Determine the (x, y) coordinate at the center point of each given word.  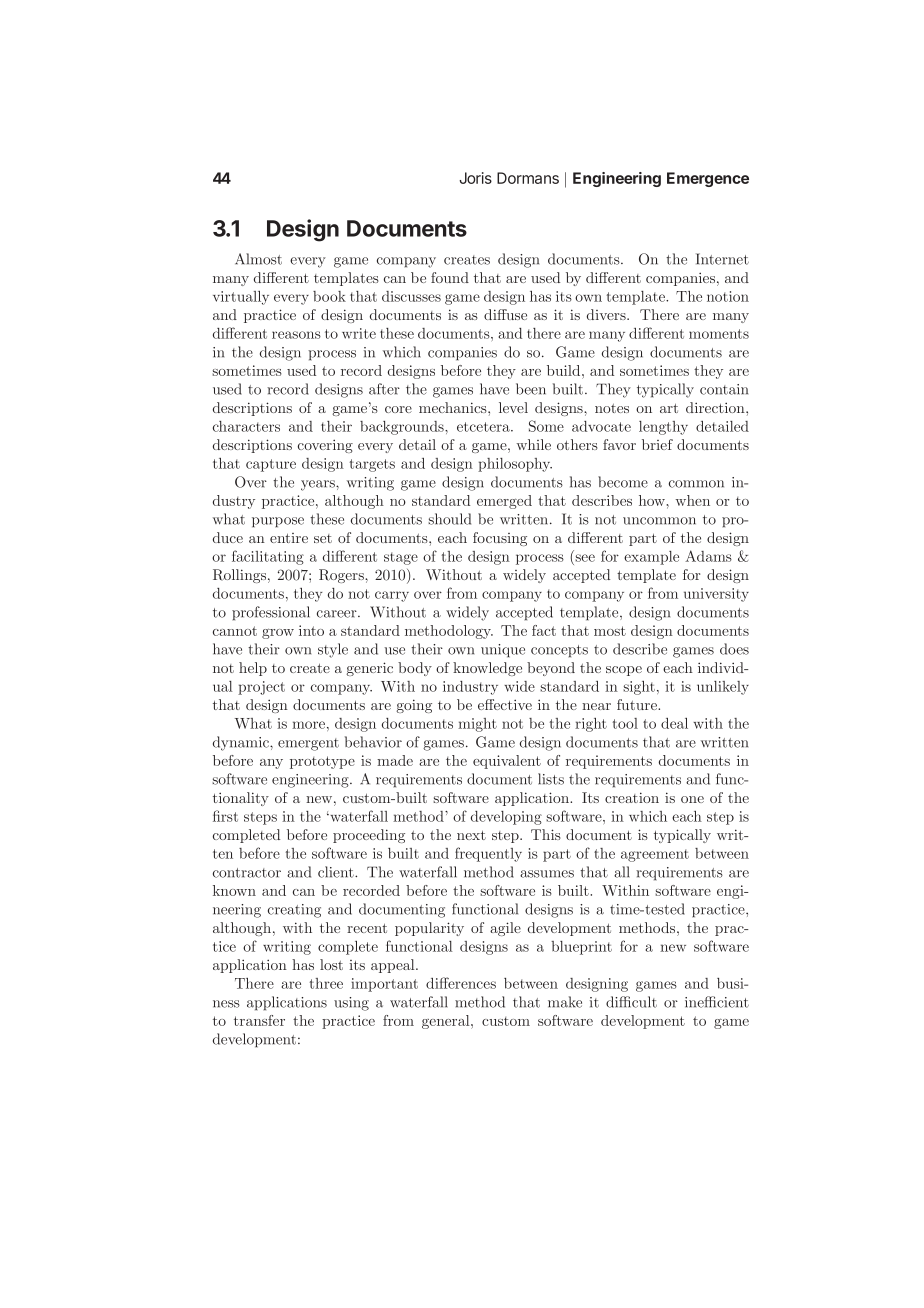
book (329, 296)
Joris (475, 178)
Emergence (708, 179)
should (449, 519)
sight (639, 688)
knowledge (487, 669)
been (531, 389)
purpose (278, 522)
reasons (296, 335)
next (471, 835)
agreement (655, 855)
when (692, 500)
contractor (247, 873)
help (253, 669)
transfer (259, 1020)
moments (719, 334)
